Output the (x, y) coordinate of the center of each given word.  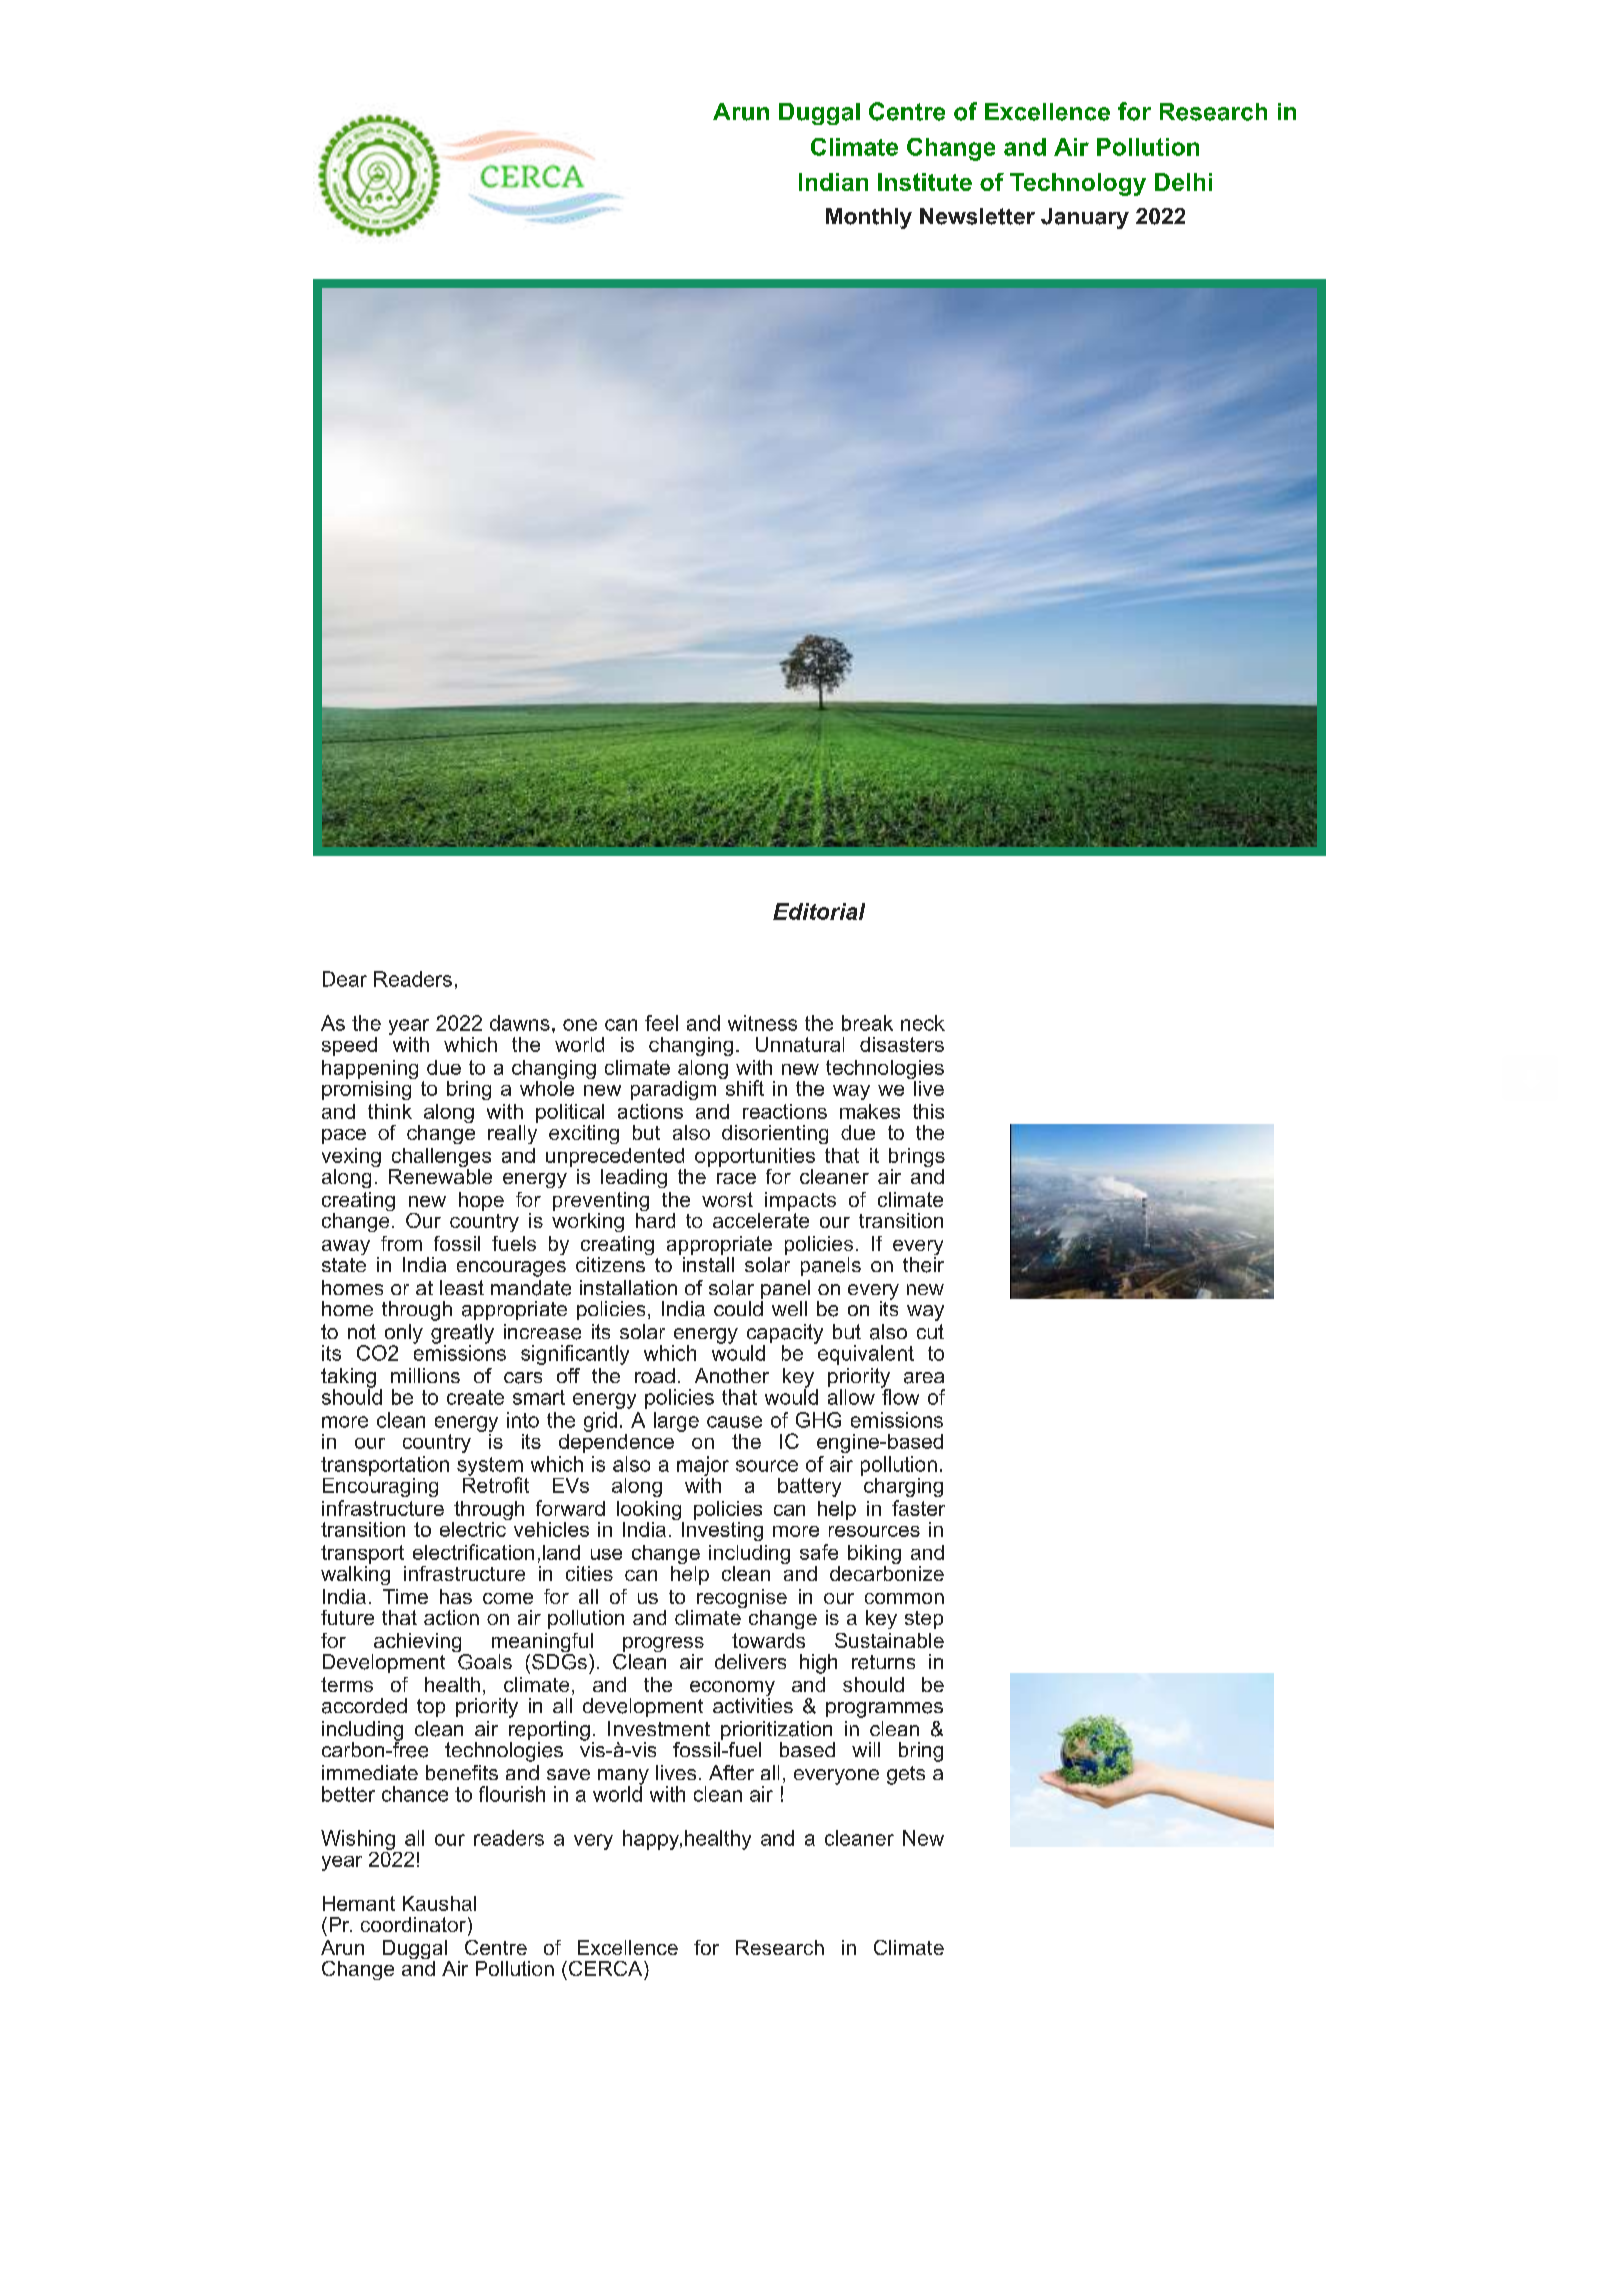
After (731, 1772)
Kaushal (439, 1903)
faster (918, 1508)
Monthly (869, 218)
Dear (345, 979)
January (1085, 218)
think (390, 1111)
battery (809, 1487)
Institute (925, 182)
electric (474, 1528)
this (928, 1111)
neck (923, 1023)
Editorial (819, 911)
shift (743, 1087)
